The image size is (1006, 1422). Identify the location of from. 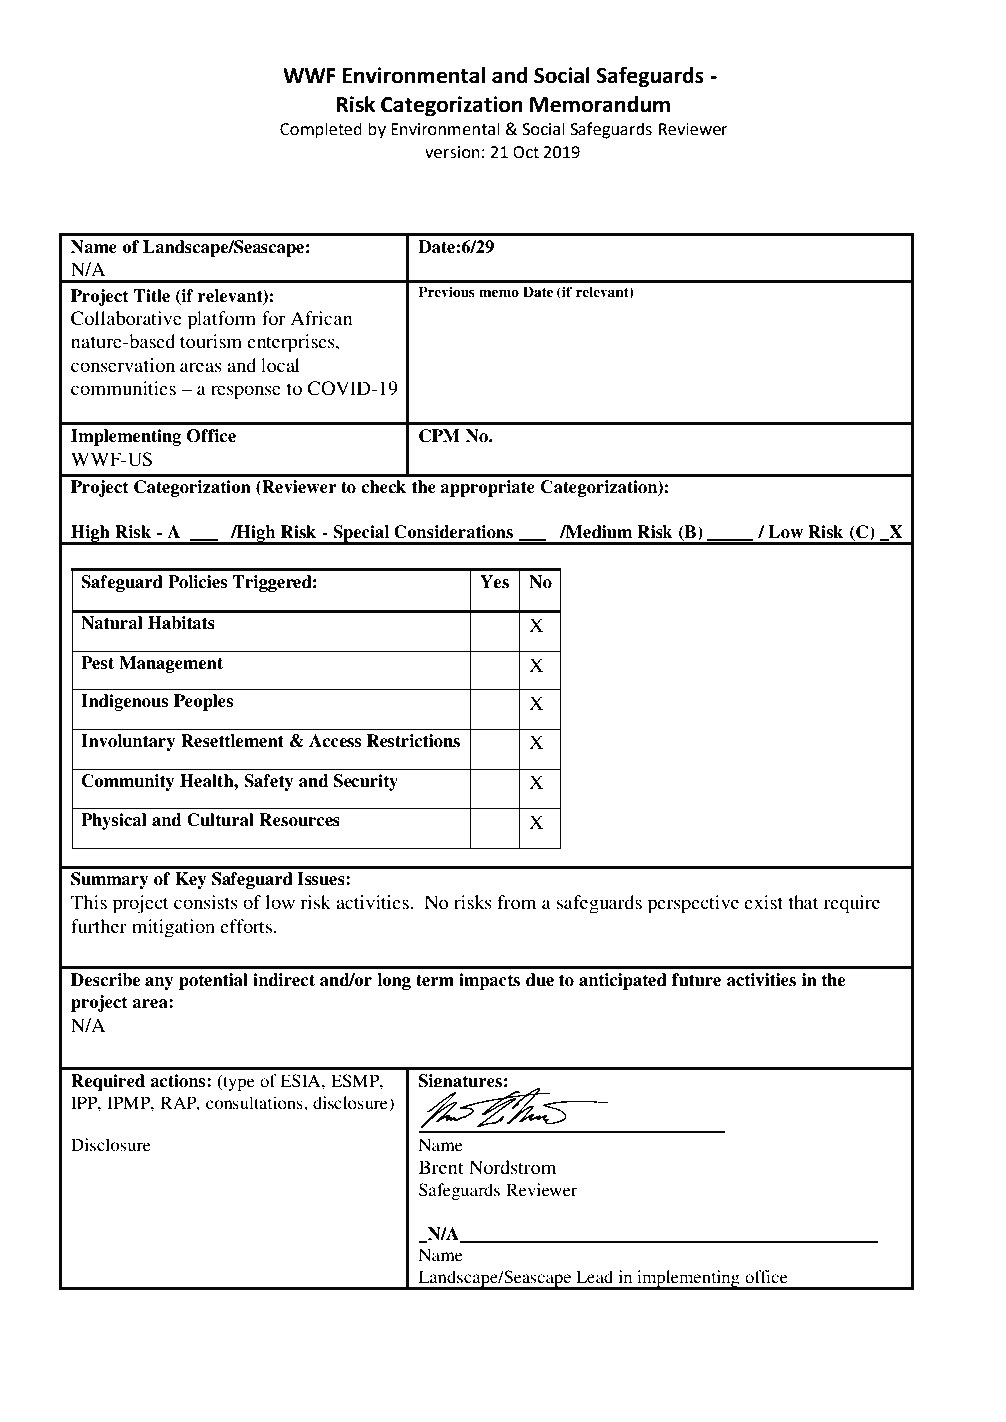
(516, 902).
